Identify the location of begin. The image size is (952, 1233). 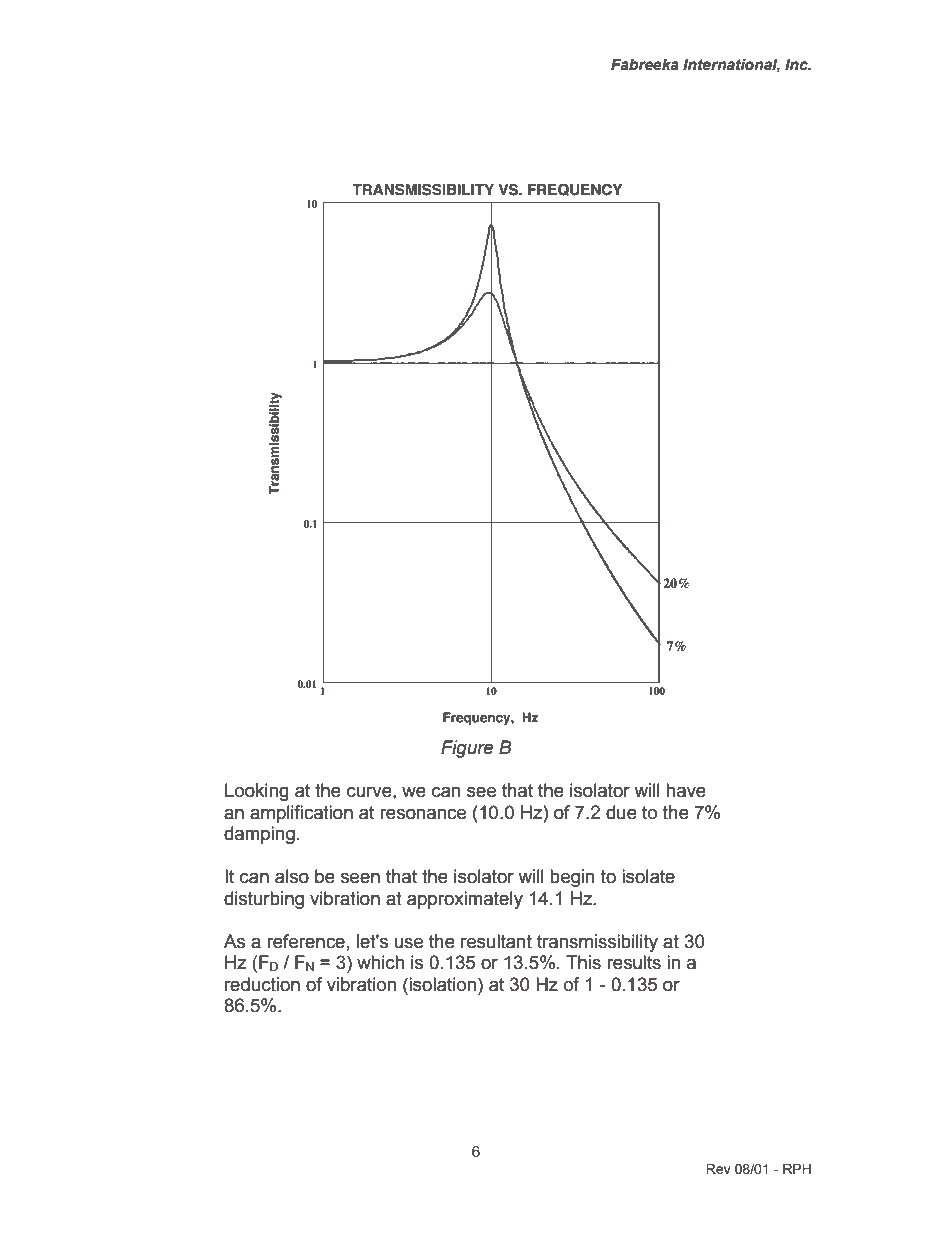
(572, 878).
